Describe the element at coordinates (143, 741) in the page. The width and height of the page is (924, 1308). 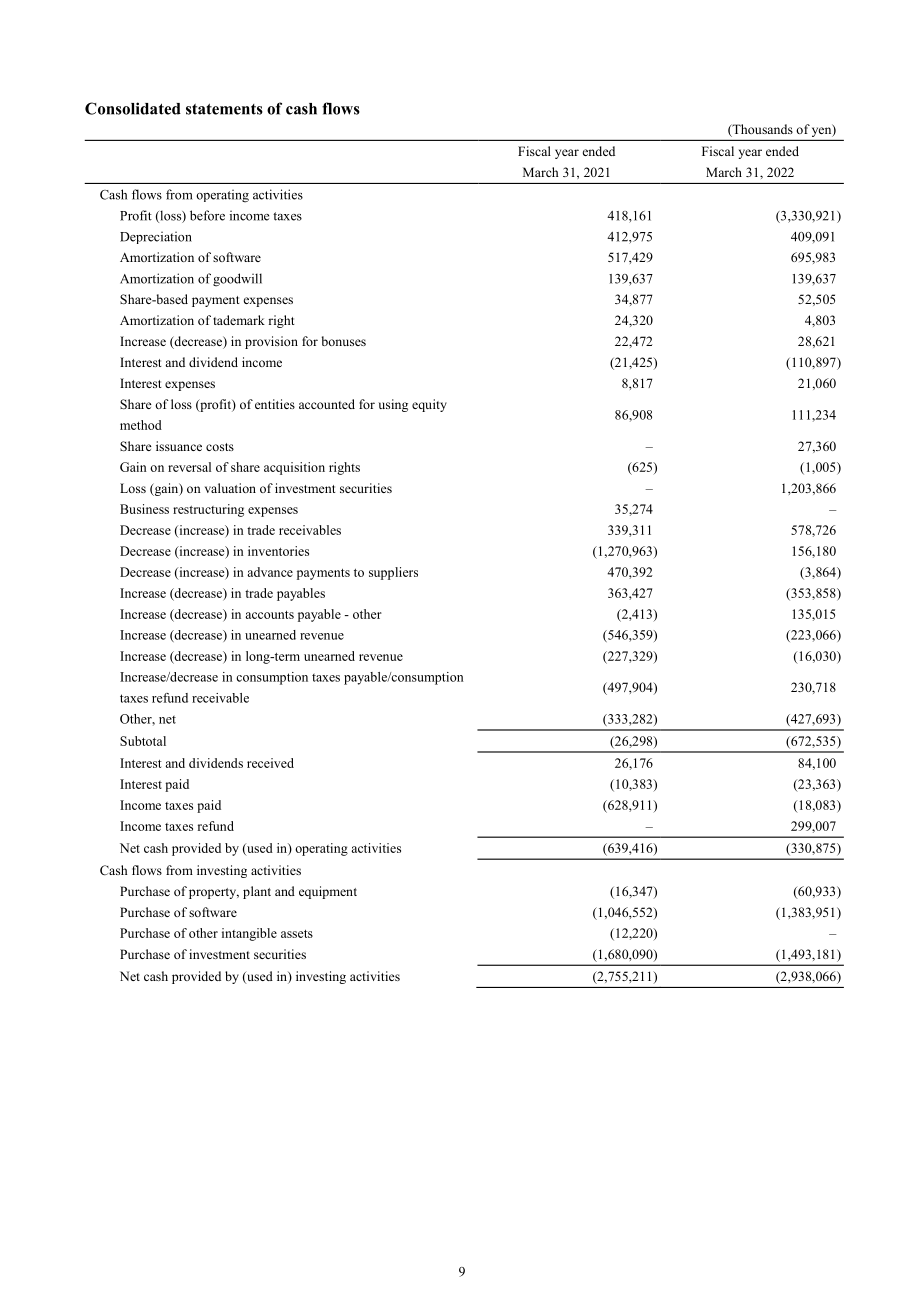
I see `Subtotal` at that location.
